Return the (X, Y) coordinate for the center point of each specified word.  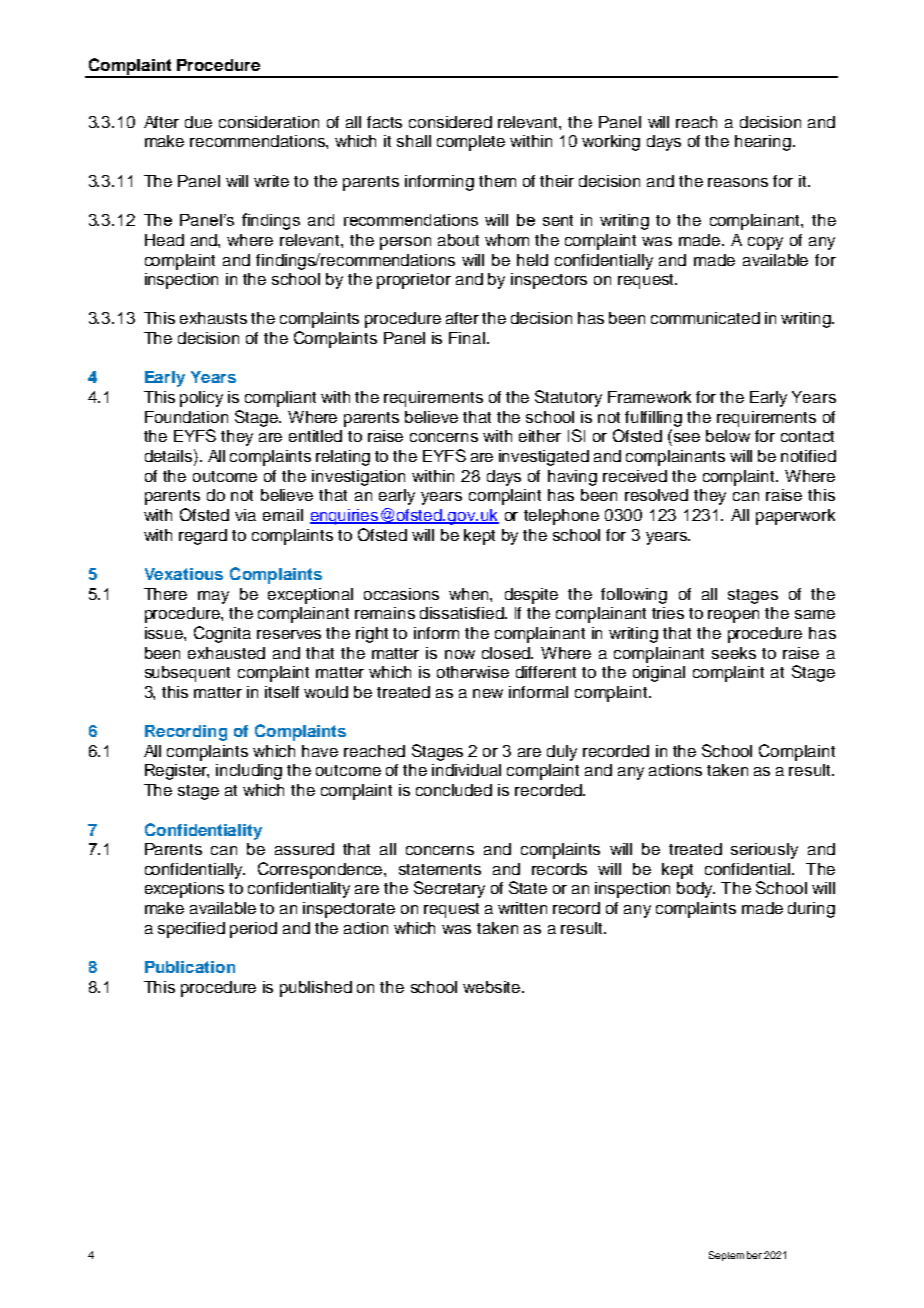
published (316, 989)
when (470, 594)
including (249, 772)
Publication (190, 967)
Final (467, 338)
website (493, 987)
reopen (733, 616)
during (811, 910)
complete (471, 143)
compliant (280, 399)
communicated (705, 318)
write (271, 181)
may (213, 597)
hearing (763, 143)
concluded (454, 790)
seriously (764, 851)
